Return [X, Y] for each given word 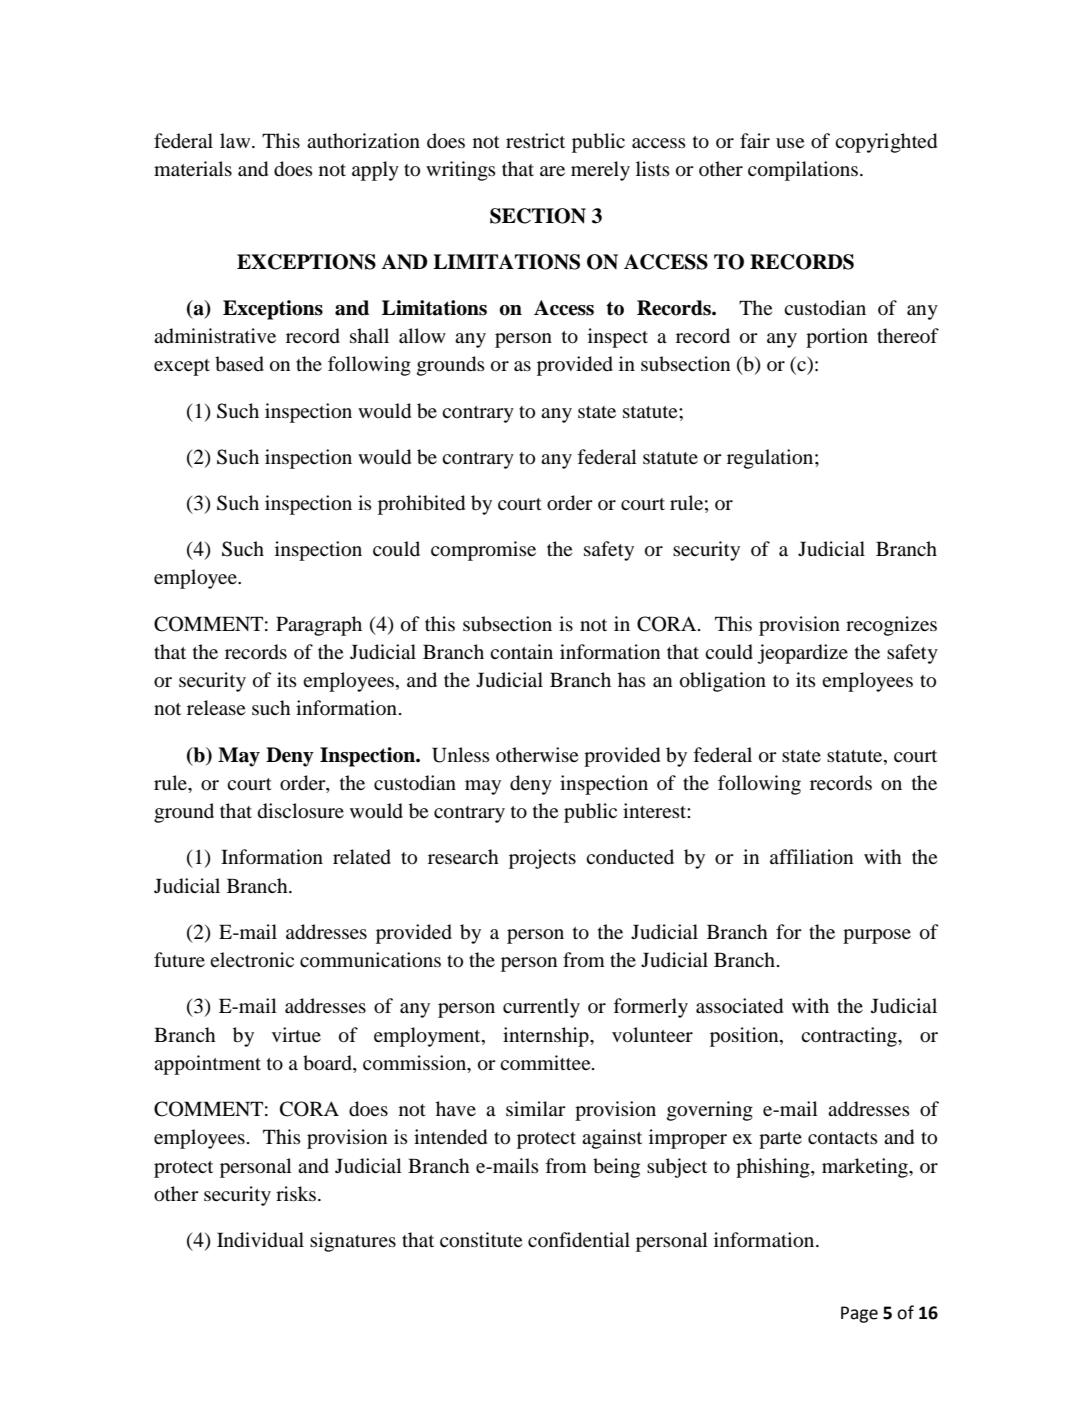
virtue [296, 1034]
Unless [461, 755]
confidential [579, 1240]
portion [837, 338]
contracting [850, 1037]
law [236, 140]
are [552, 171]
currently [541, 1008]
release [216, 707]
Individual [260, 1240]
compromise [483, 551]
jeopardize [802, 654]
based [239, 364]
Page [859, 1314]
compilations [803, 171]
